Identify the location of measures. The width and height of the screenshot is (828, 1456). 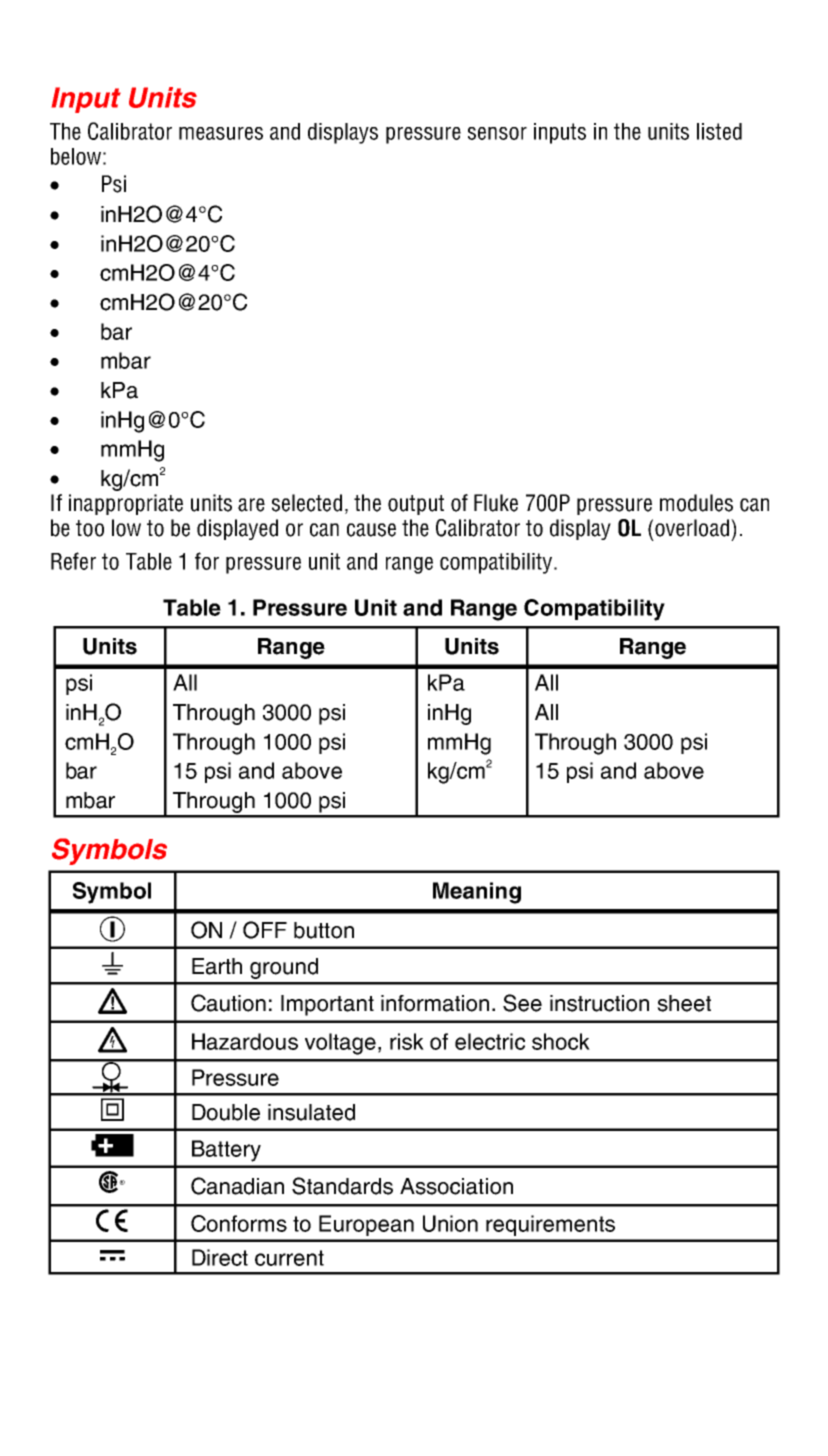
(221, 133).
